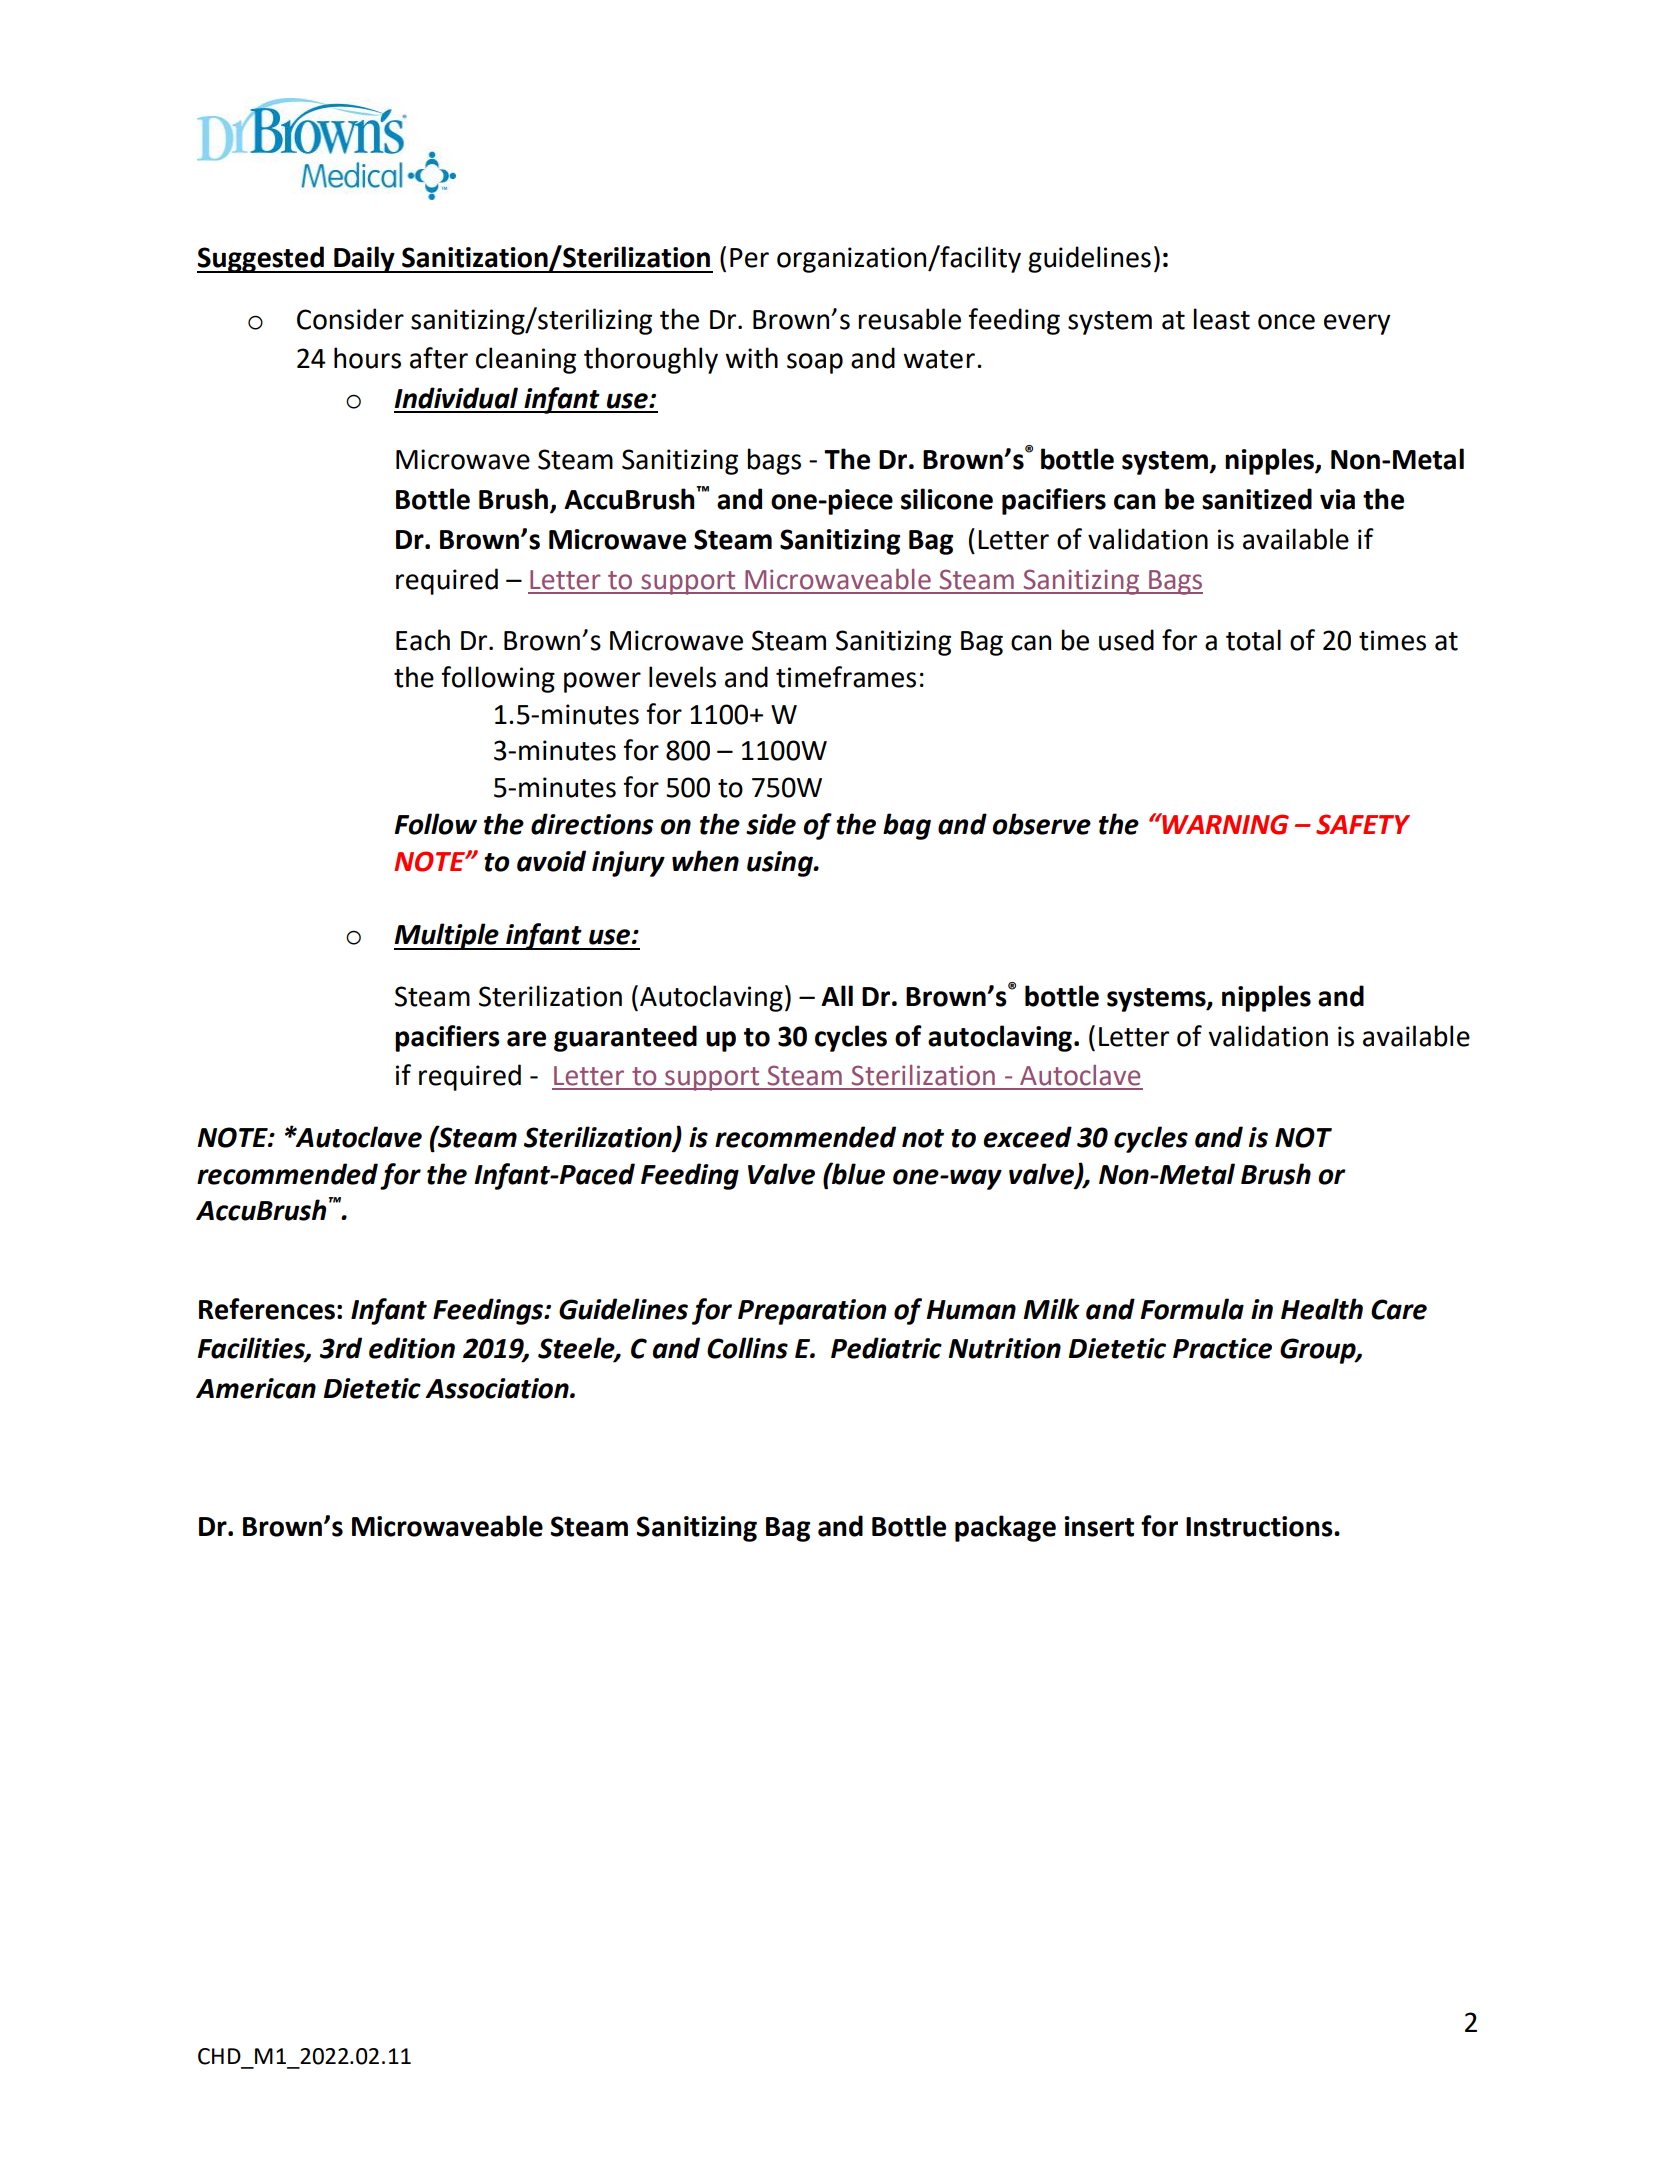 The image size is (1675, 2168). What do you see at coordinates (1253, 640) in the document?
I see `total` at bounding box center [1253, 640].
